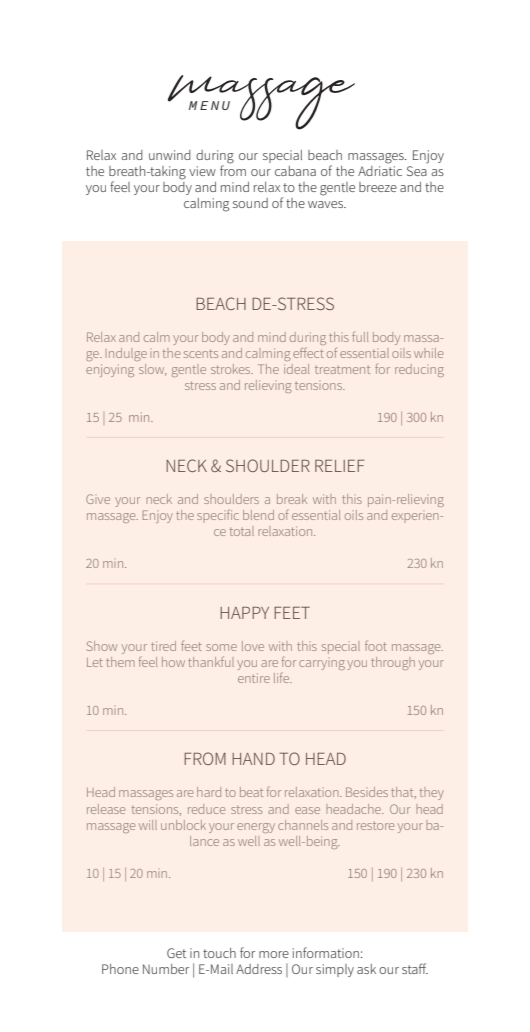 The width and height of the screenshot is (530, 1032). Describe the element at coordinates (415, 968) in the screenshot. I see `staff` at that location.
